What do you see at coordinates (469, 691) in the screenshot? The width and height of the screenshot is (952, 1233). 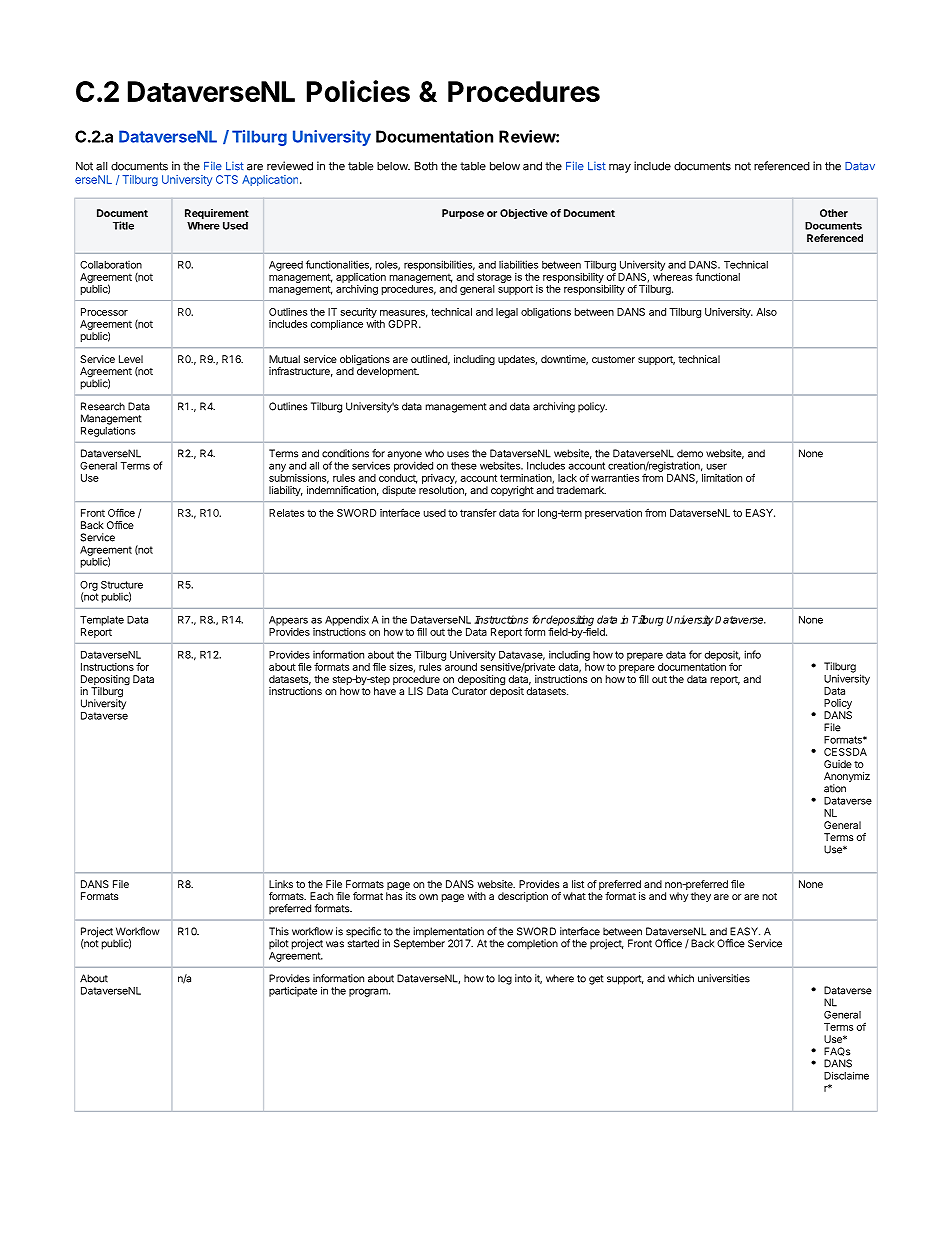 I see `Curator` at bounding box center [469, 691].
